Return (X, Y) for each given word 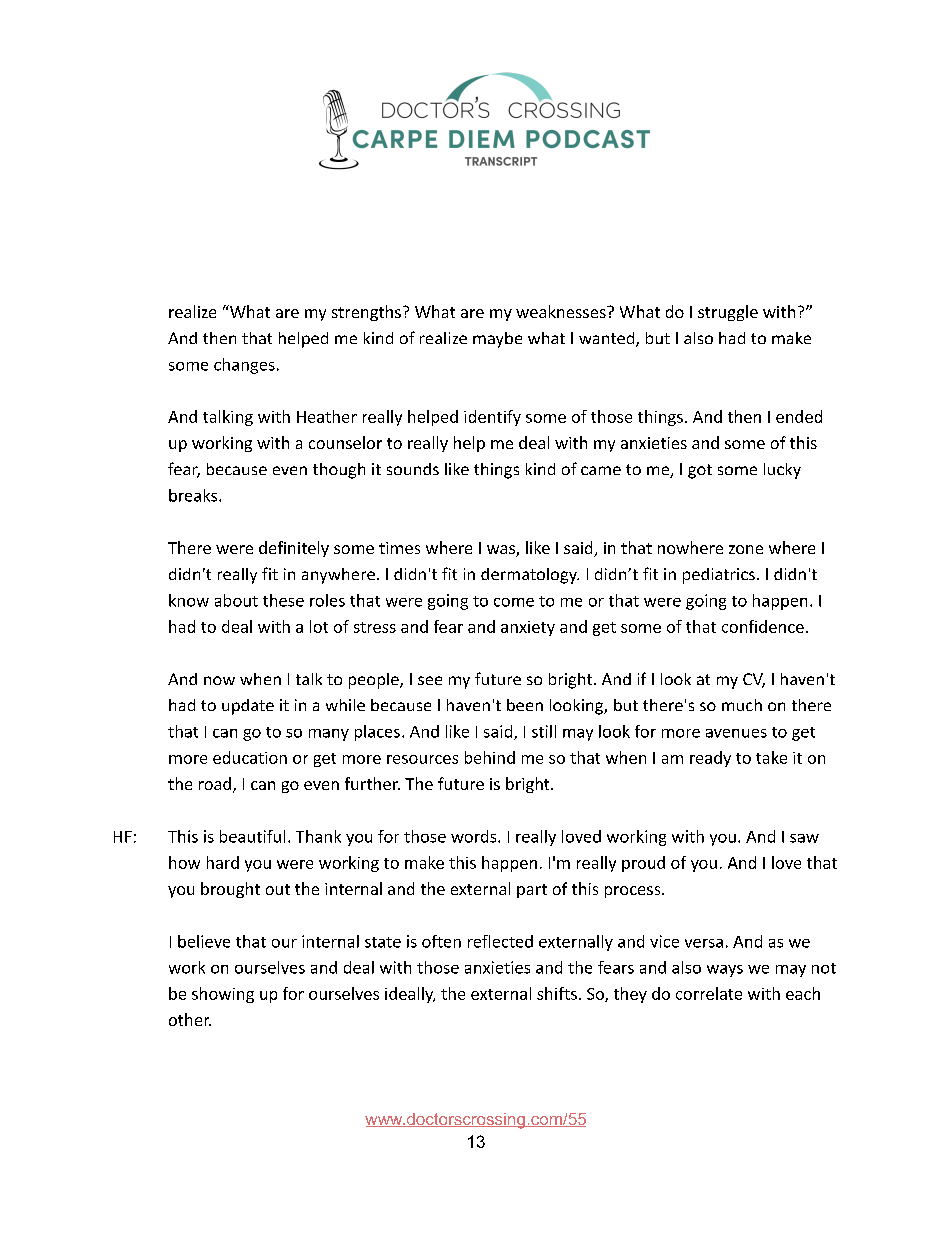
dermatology (530, 576)
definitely (294, 549)
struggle (728, 313)
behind (490, 757)
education (250, 757)
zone (746, 549)
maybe (497, 340)
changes (244, 366)
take (771, 757)
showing (223, 995)
